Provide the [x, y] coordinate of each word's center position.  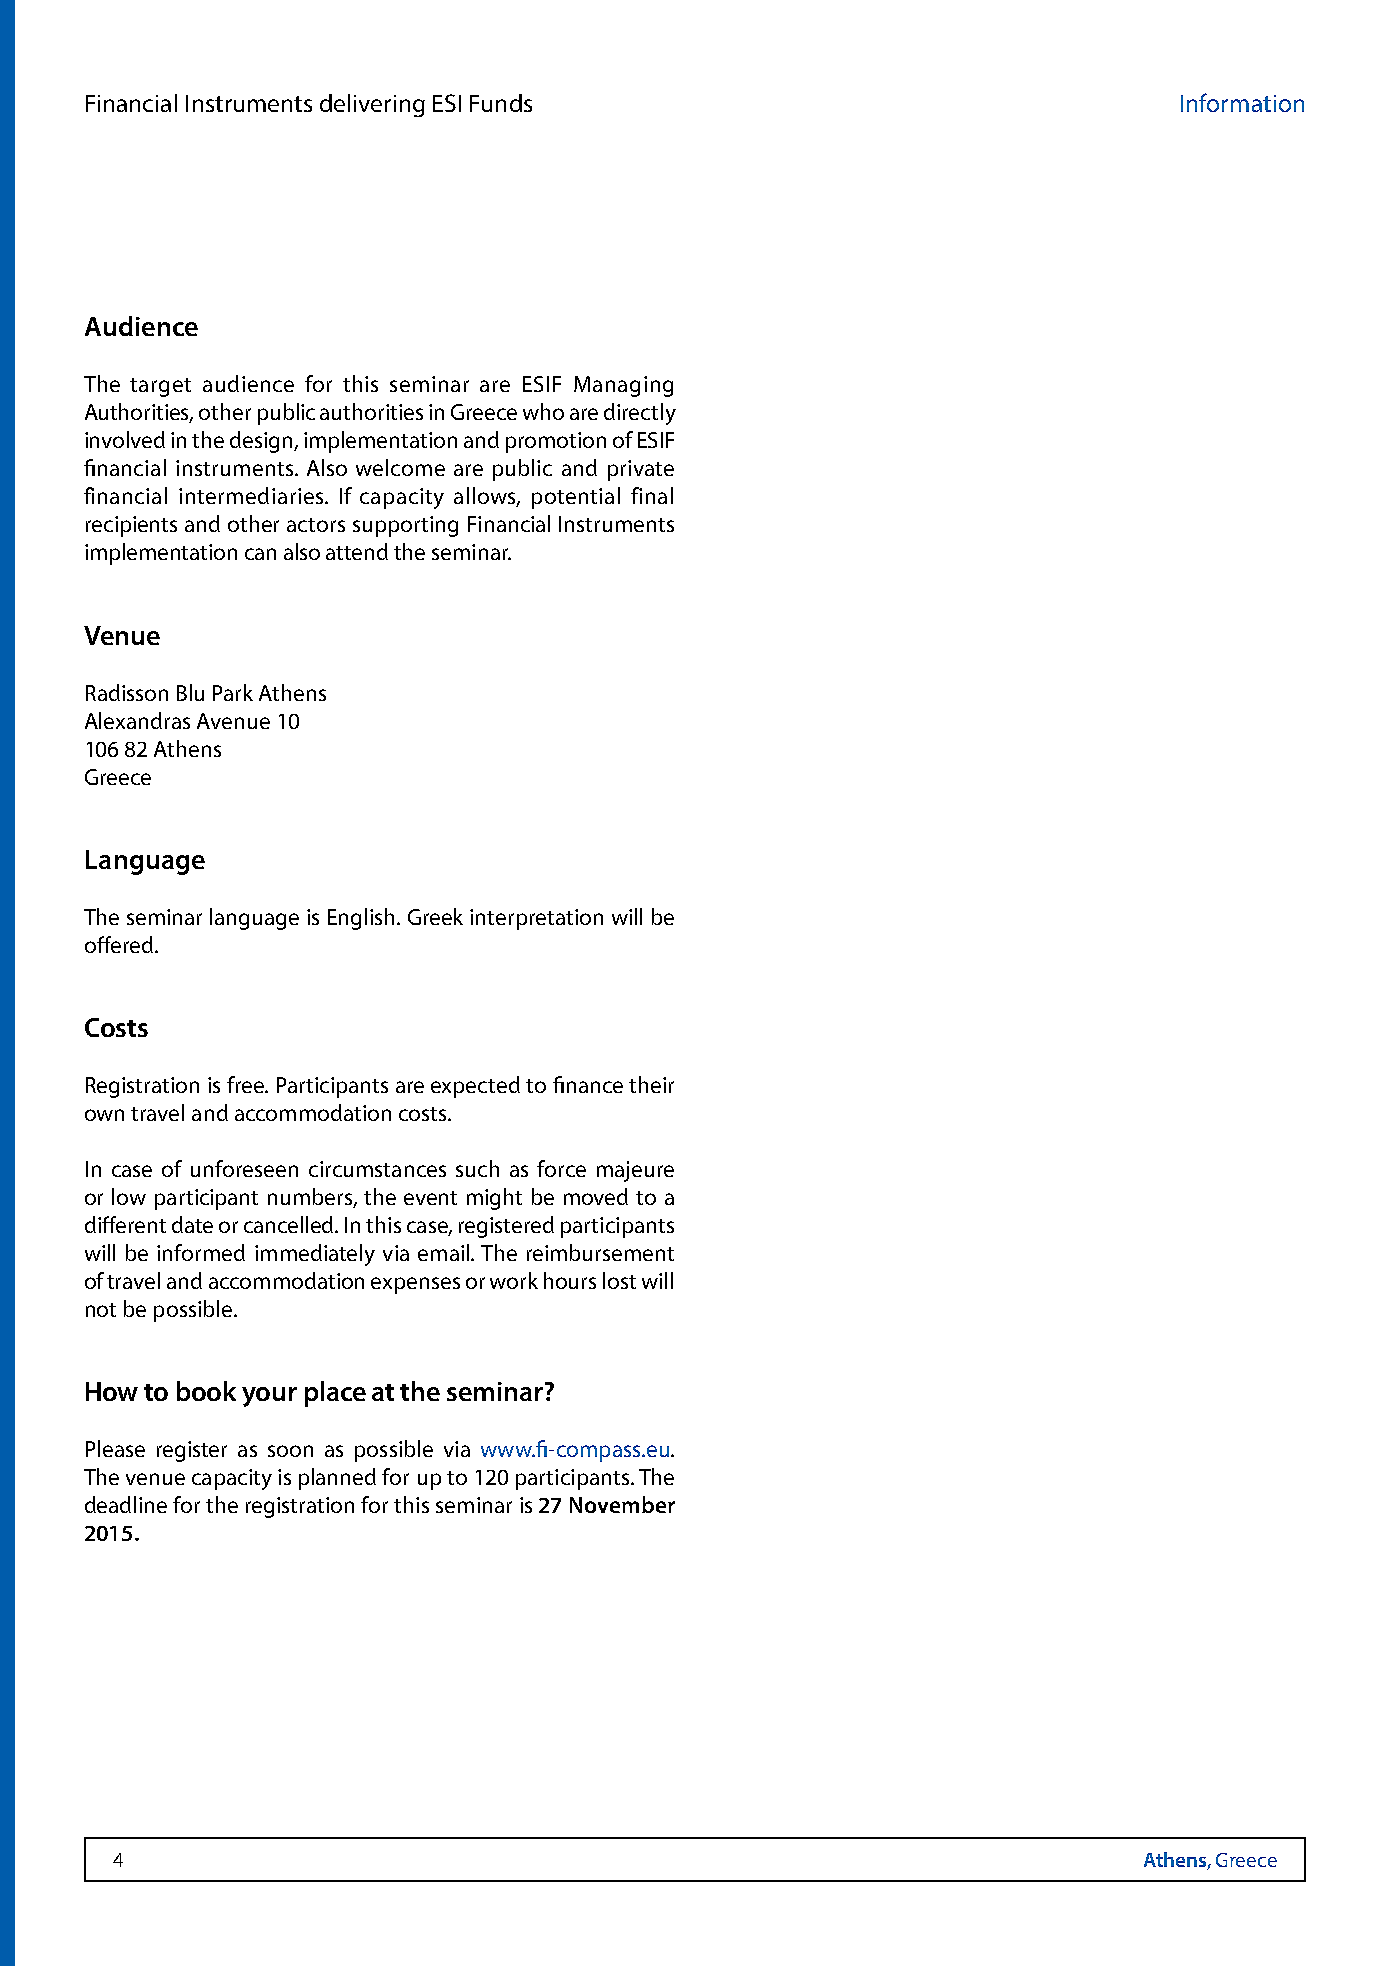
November [622, 1504]
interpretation [536, 919]
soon [290, 1451]
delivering [372, 105]
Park [233, 692]
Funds [501, 103]
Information [1242, 102]
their [651, 1084]
